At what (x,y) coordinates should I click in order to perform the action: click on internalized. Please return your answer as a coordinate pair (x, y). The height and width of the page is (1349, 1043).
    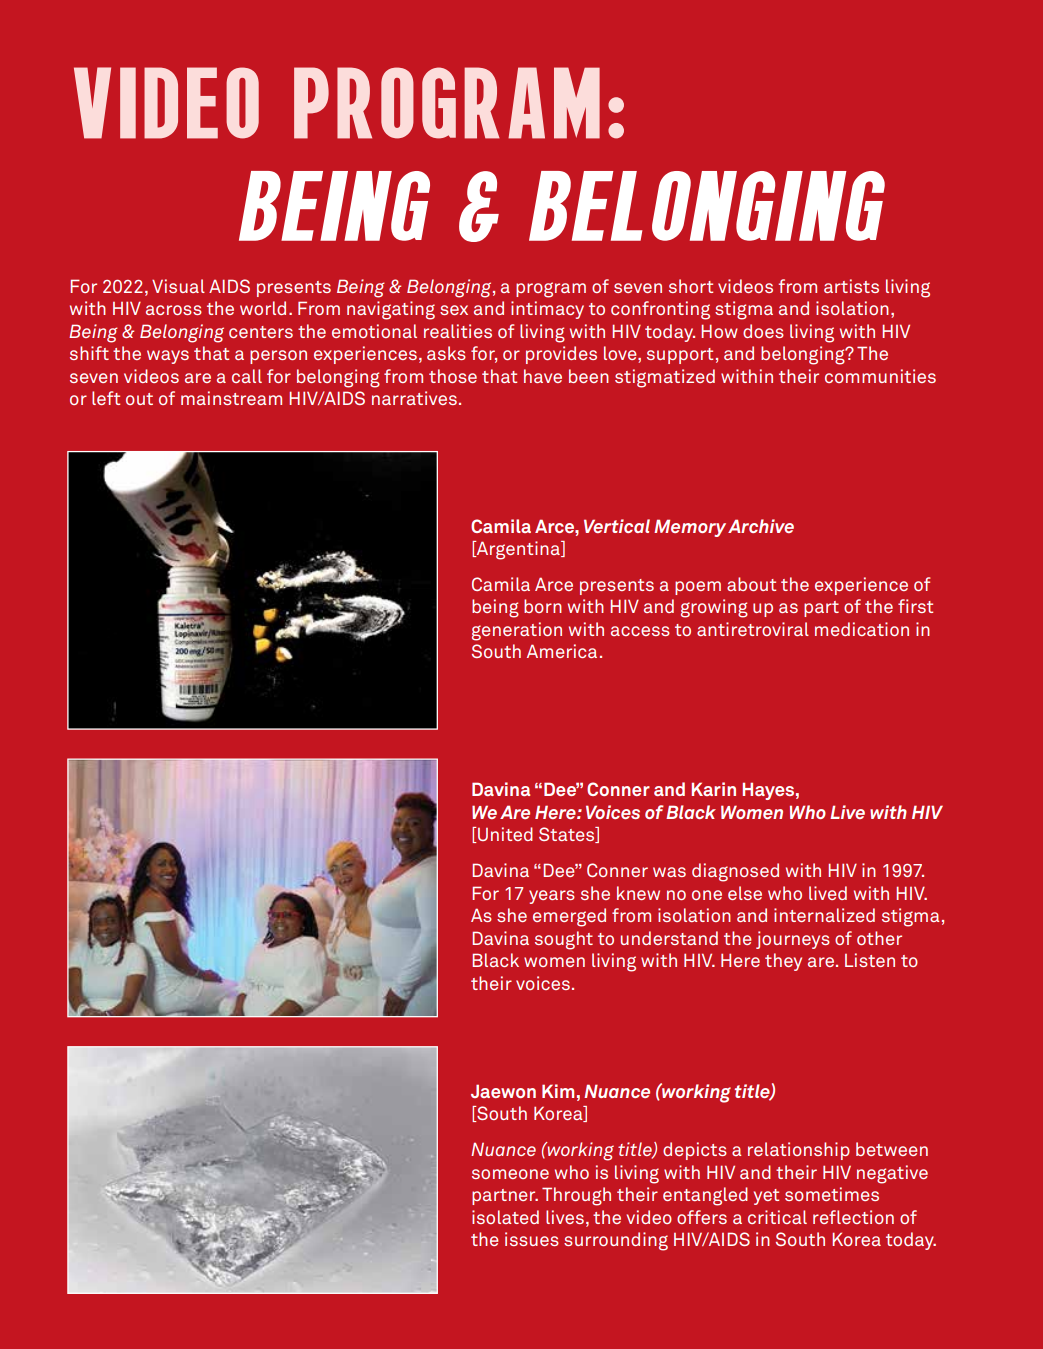
    Looking at the image, I should click on (824, 915).
